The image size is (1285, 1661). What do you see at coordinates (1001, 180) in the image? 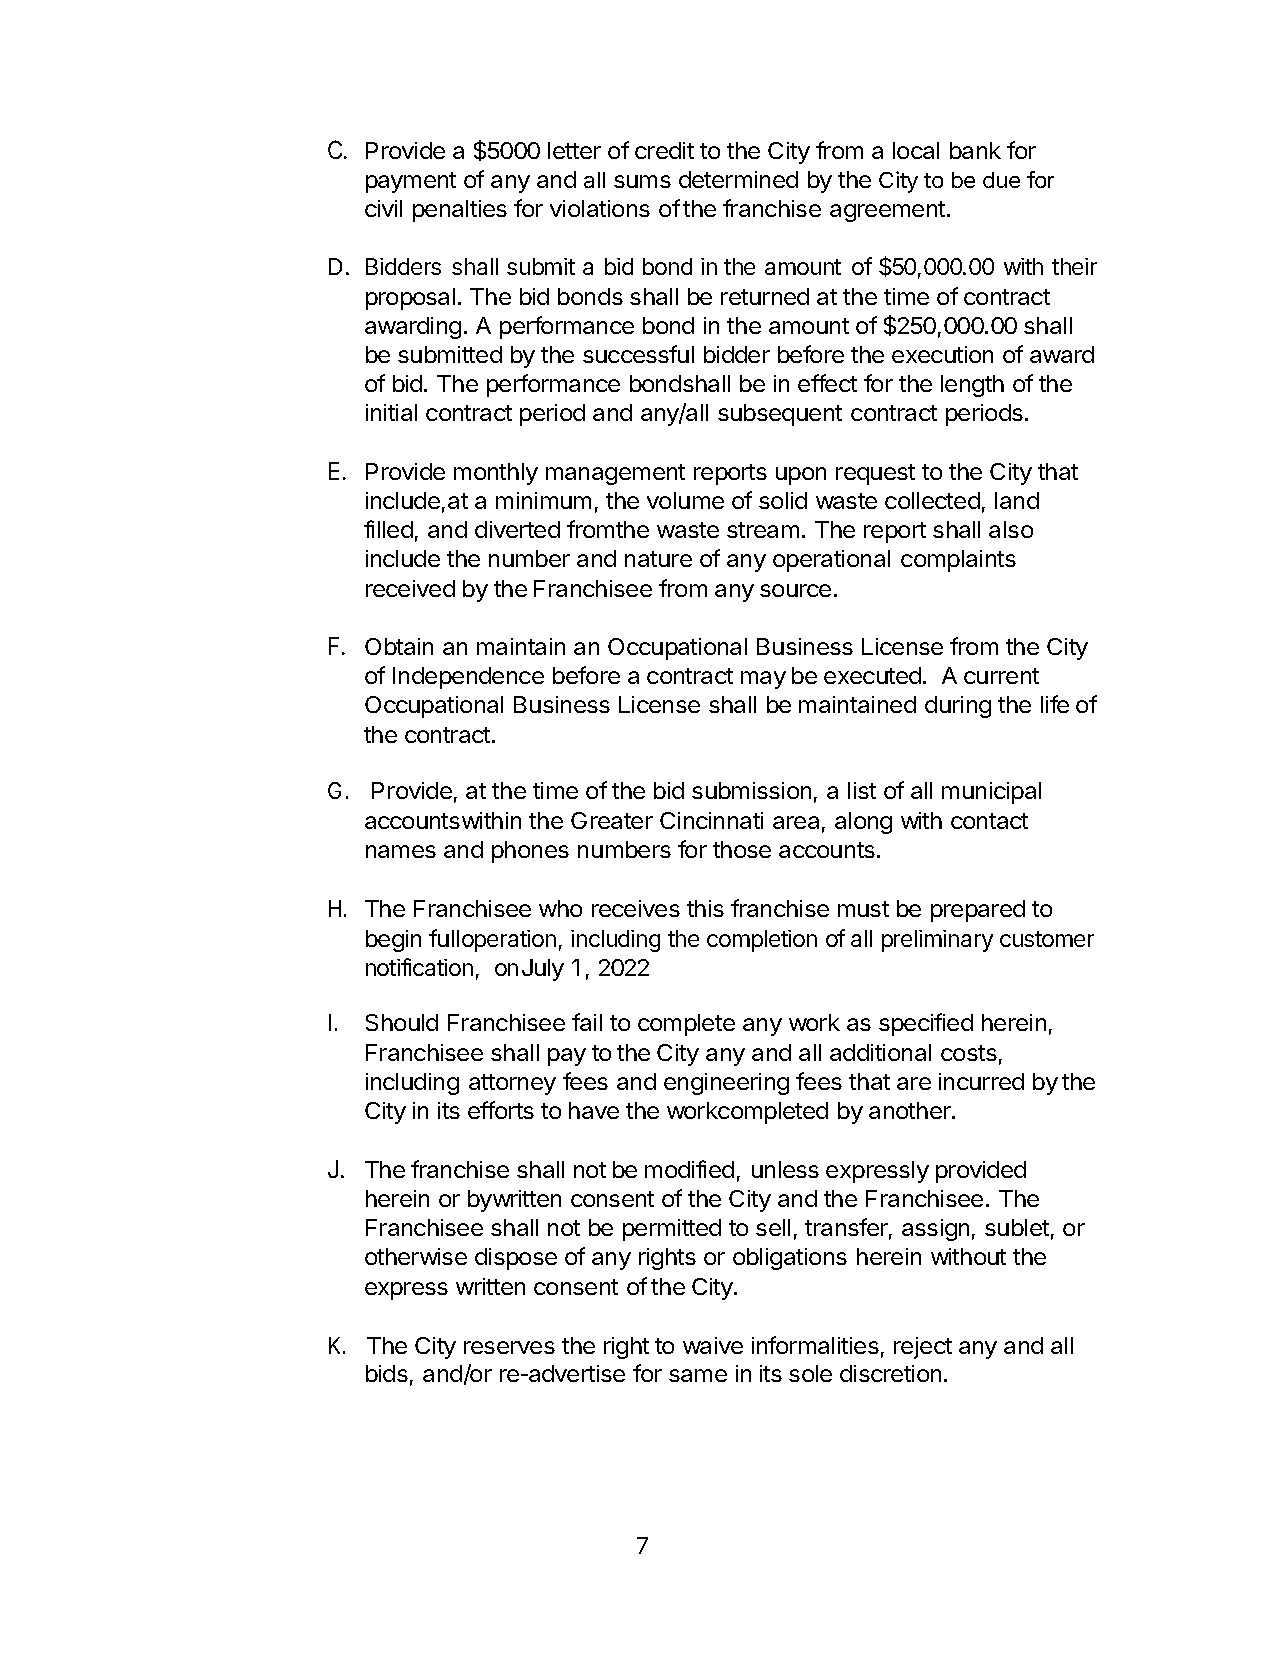
I see `due` at bounding box center [1001, 180].
